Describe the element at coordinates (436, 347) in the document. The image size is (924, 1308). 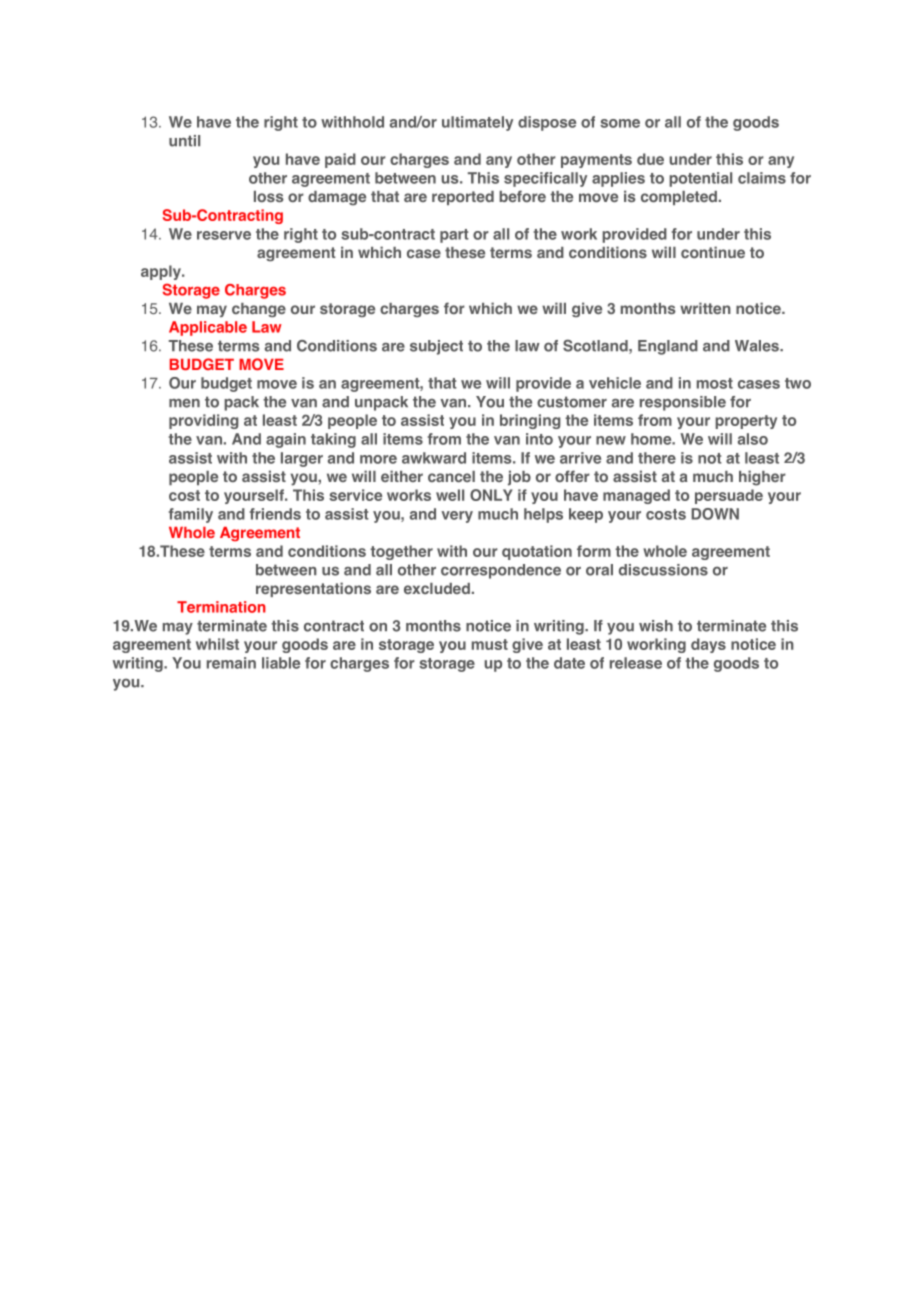
I see `subject` at that location.
